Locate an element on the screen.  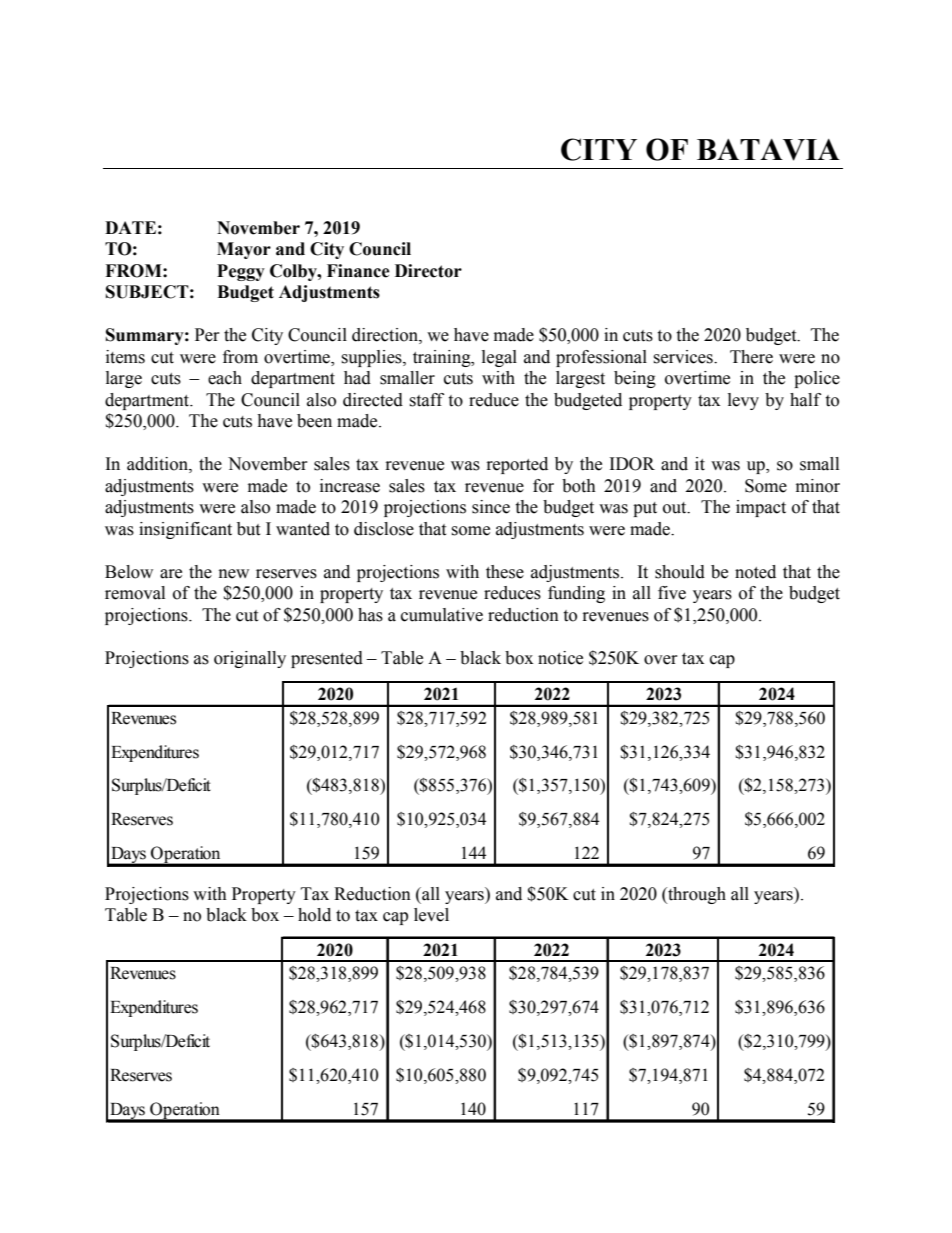
DATE is located at coordinates (130, 227).
